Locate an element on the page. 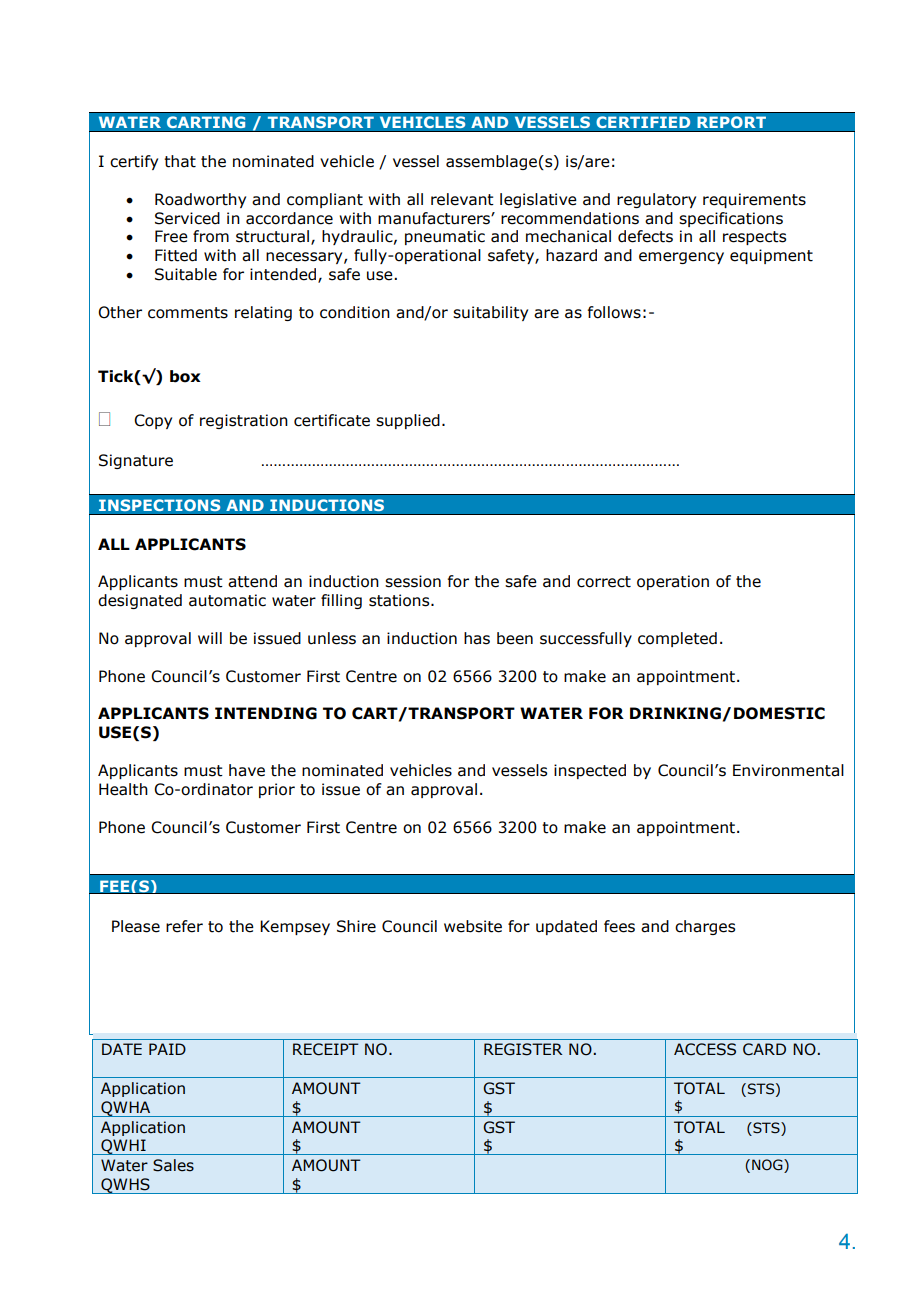 Image resolution: width=924 pixels, height=1308 pixels. Signature is located at coordinates (136, 461).
